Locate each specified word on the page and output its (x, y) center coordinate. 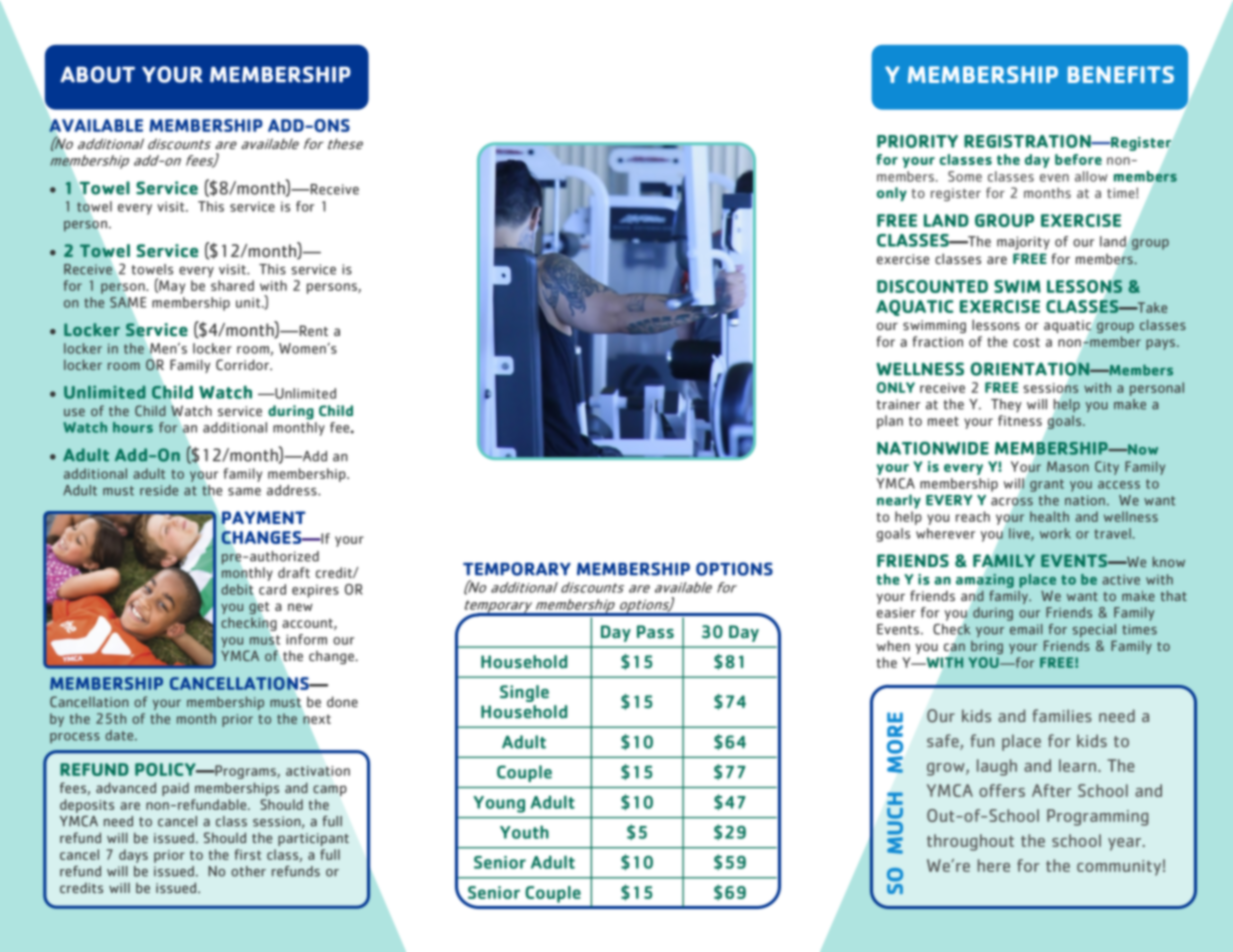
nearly (899, 501)
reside (159, 490)
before (1078, 159)
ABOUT (97, 74)
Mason (1068, 466)
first (248, 854)
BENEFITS (1121, 74)
